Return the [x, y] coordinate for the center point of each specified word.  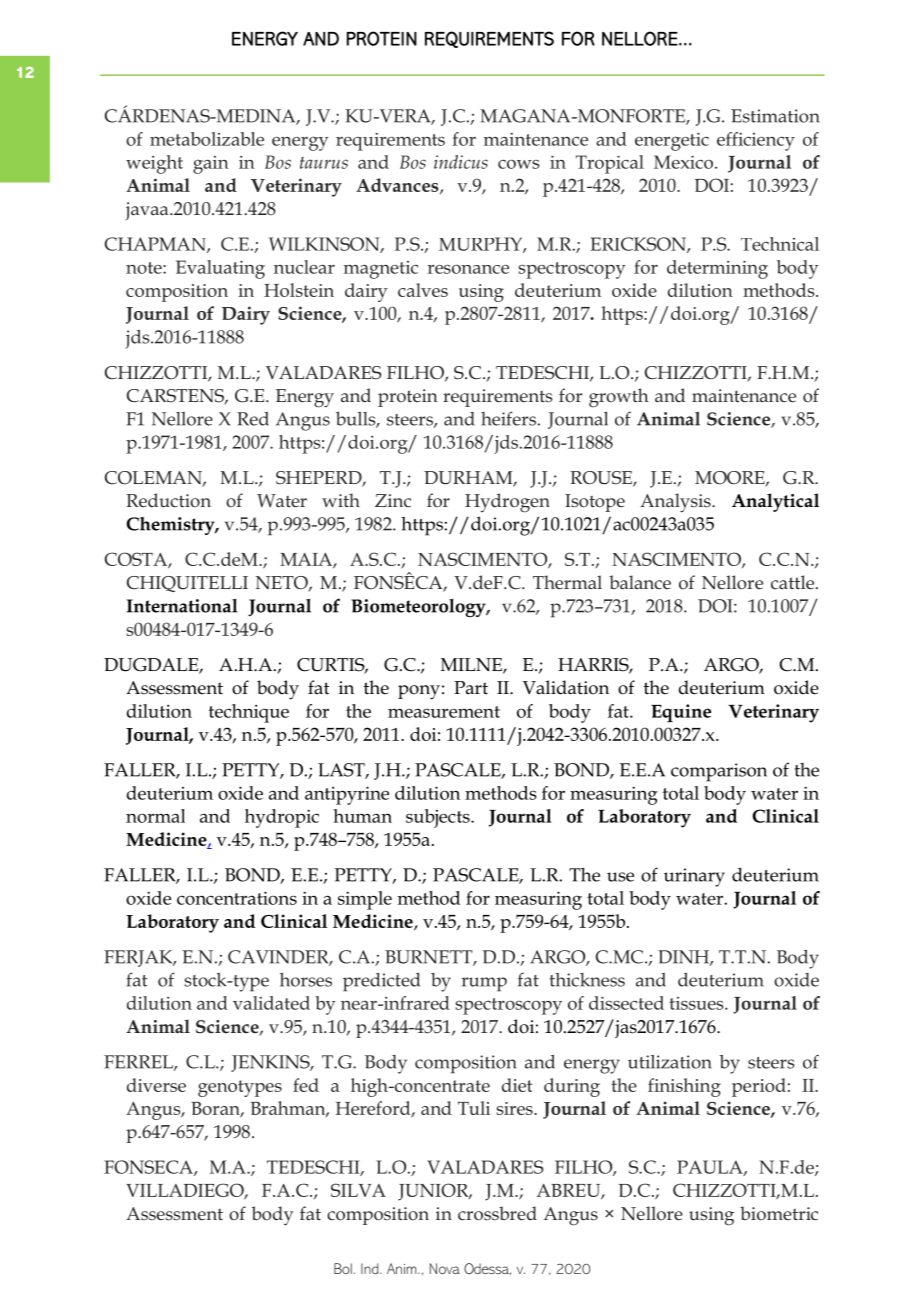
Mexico [685, 162]
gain [211, 165]
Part [471, 688]
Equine [681, 713]
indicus [461, 162]
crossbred [497, 1213]
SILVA [358, 1190]
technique [249, 713]
